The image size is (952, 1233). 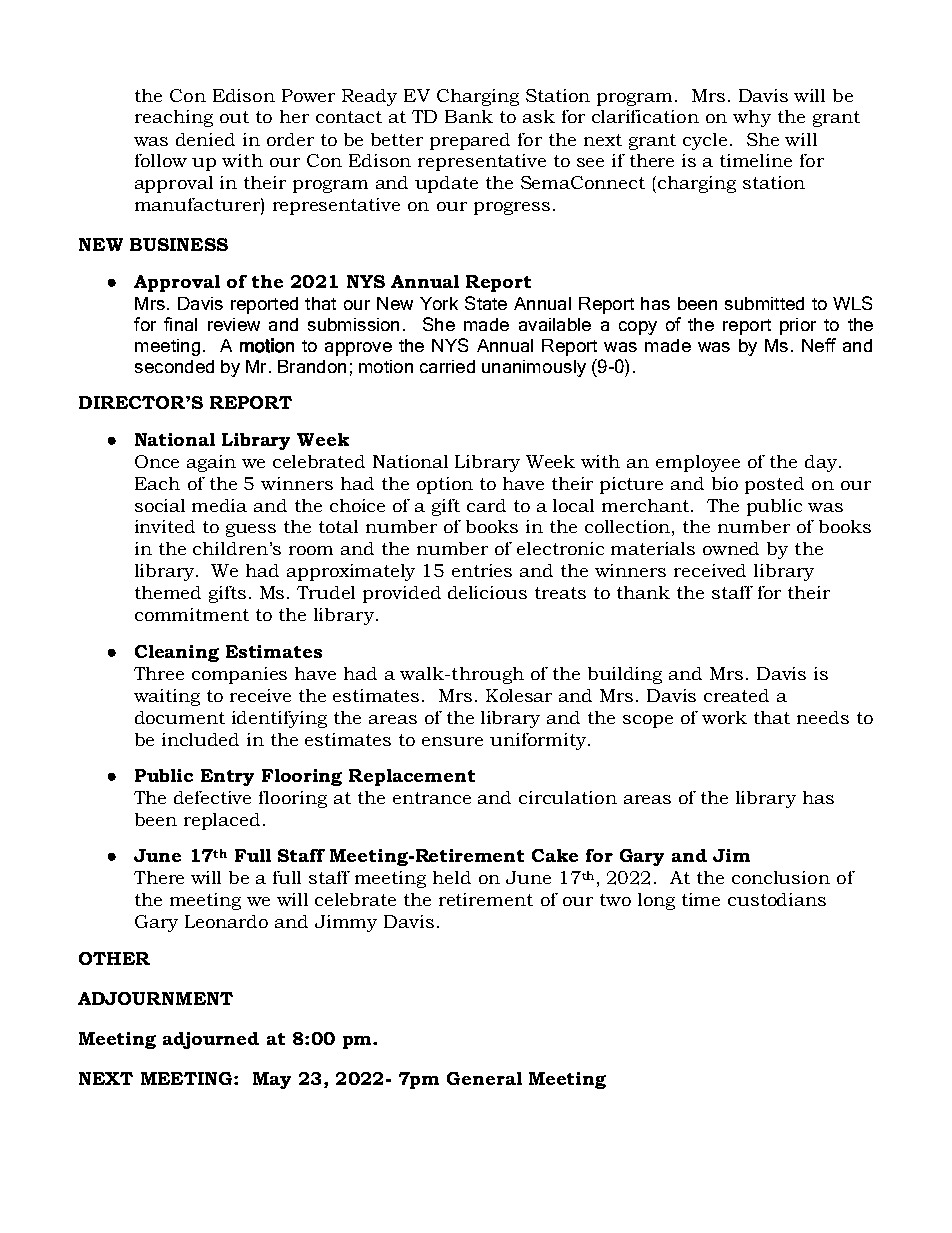 I want to click on Bank, so click(x=469, y=116).
